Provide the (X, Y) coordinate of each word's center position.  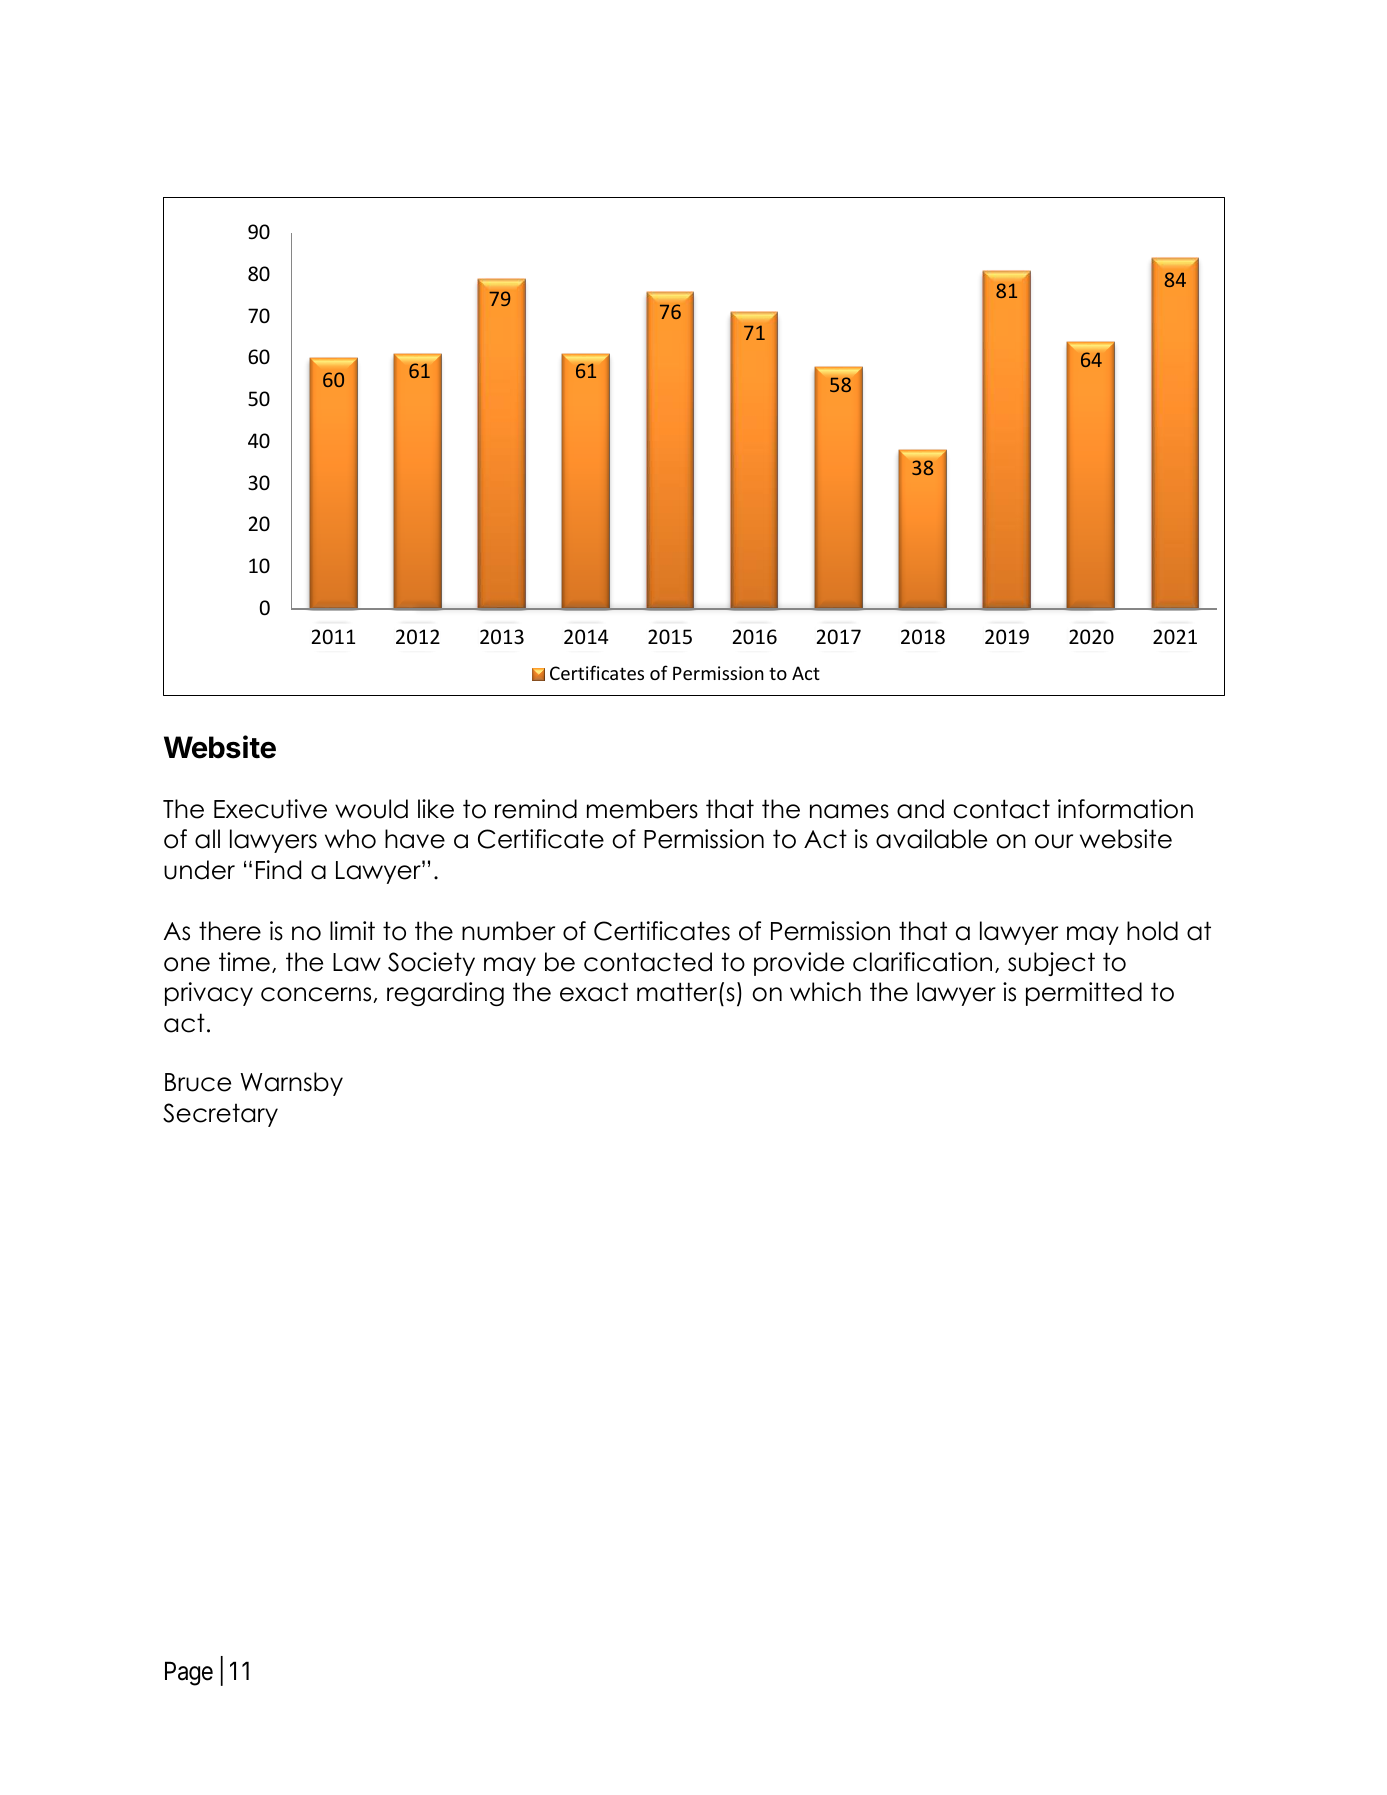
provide (799, 964)
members (642, 809)
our (1054, 841)
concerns (317, 995)
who (350, 839)
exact (594, 992)
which (825, 992)
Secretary (220, 1115)
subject (1051, 964)
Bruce (198, 1082)
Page (189, 1674)
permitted (1084, 994)
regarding (445, 994)
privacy (209, 994)
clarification (922, 962)
